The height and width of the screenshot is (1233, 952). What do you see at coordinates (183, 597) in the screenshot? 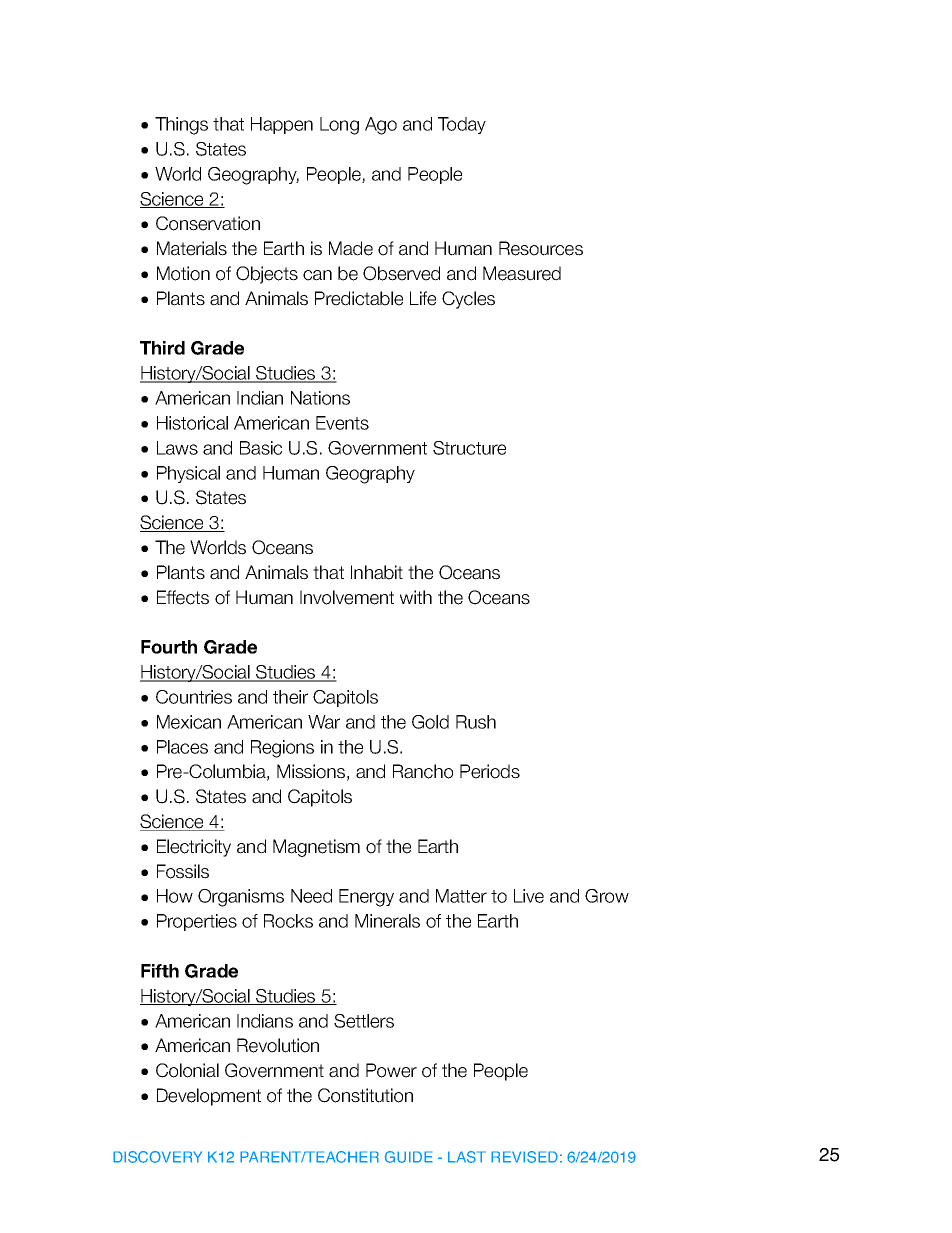
I see `Effects` at bounding box center [183, 597].
